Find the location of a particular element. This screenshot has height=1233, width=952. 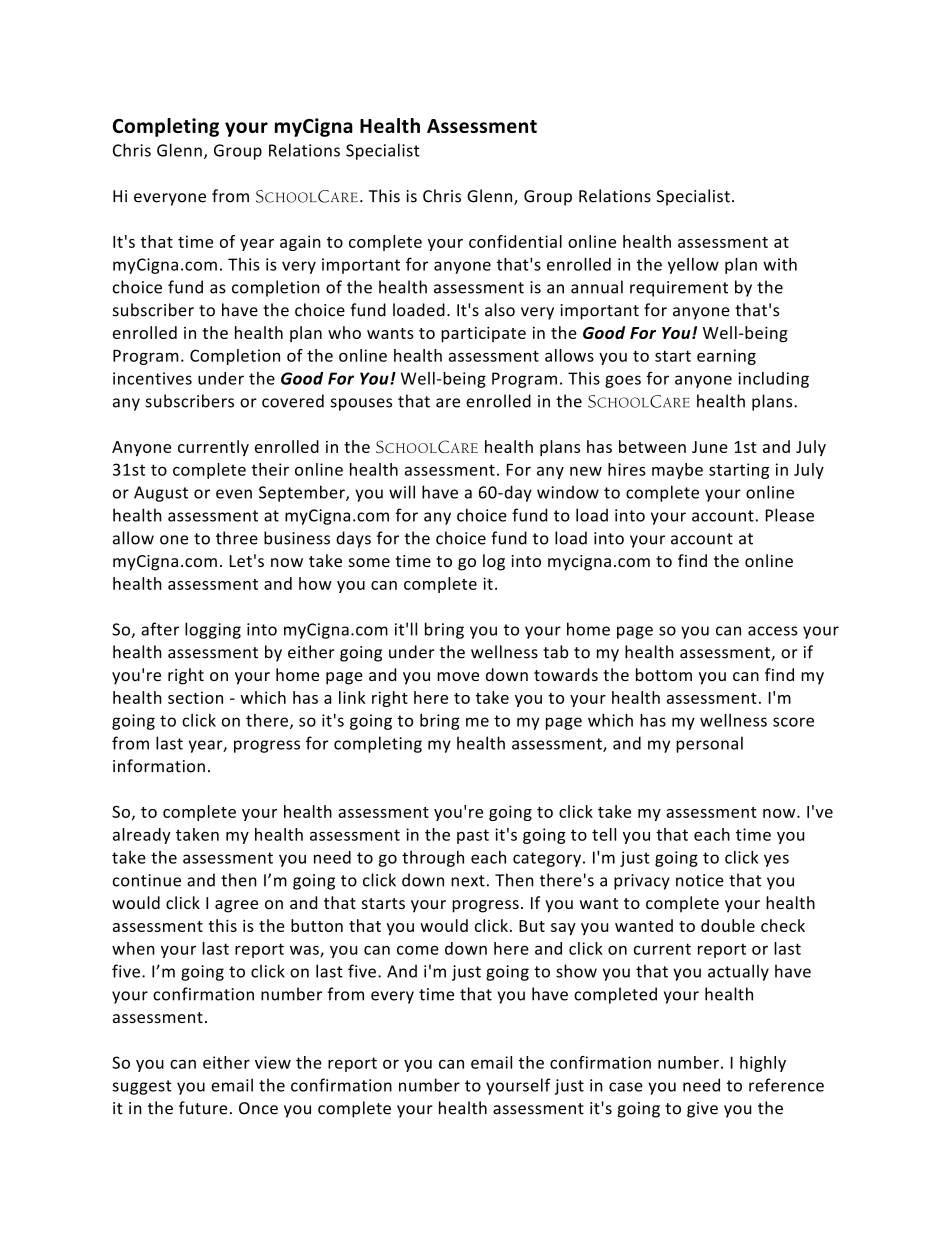

again is located at coordinates (300, 243).
